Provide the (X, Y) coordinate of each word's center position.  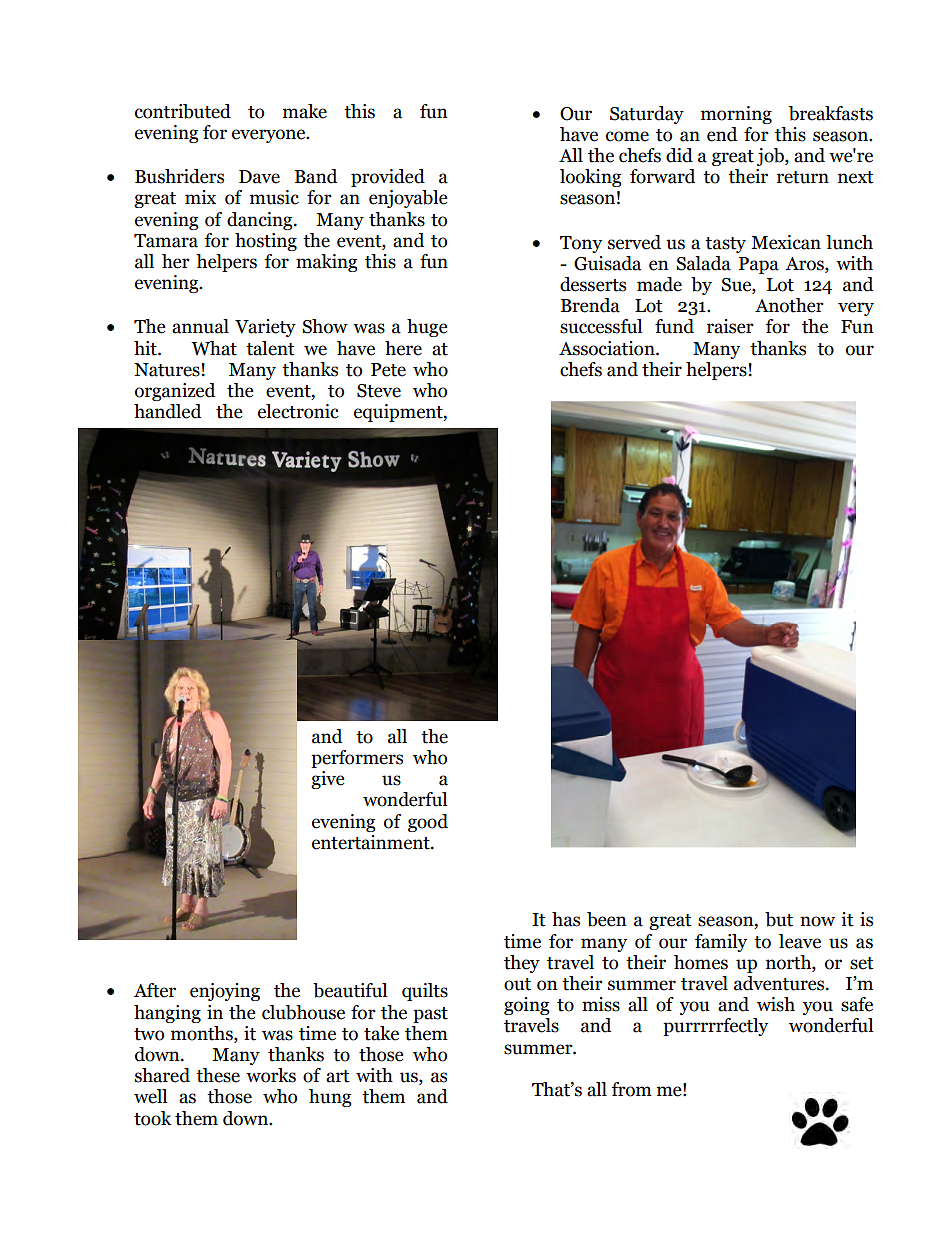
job (771, 157)
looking (591, 178)
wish (776, 1004)
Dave (259, 177)
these (218, 1075)
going (527, 1006)
